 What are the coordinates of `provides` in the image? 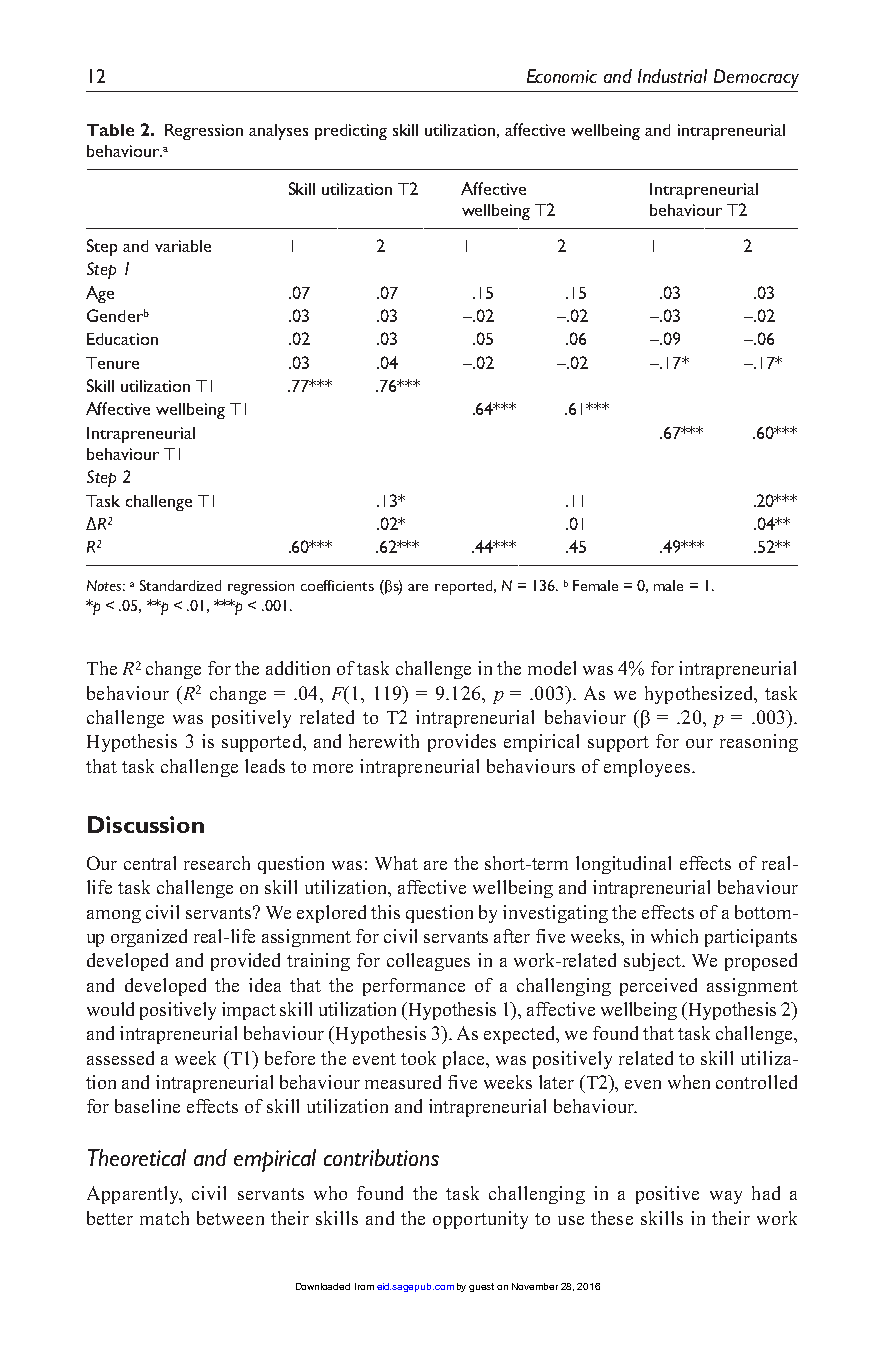 It's located at (462, 743).
